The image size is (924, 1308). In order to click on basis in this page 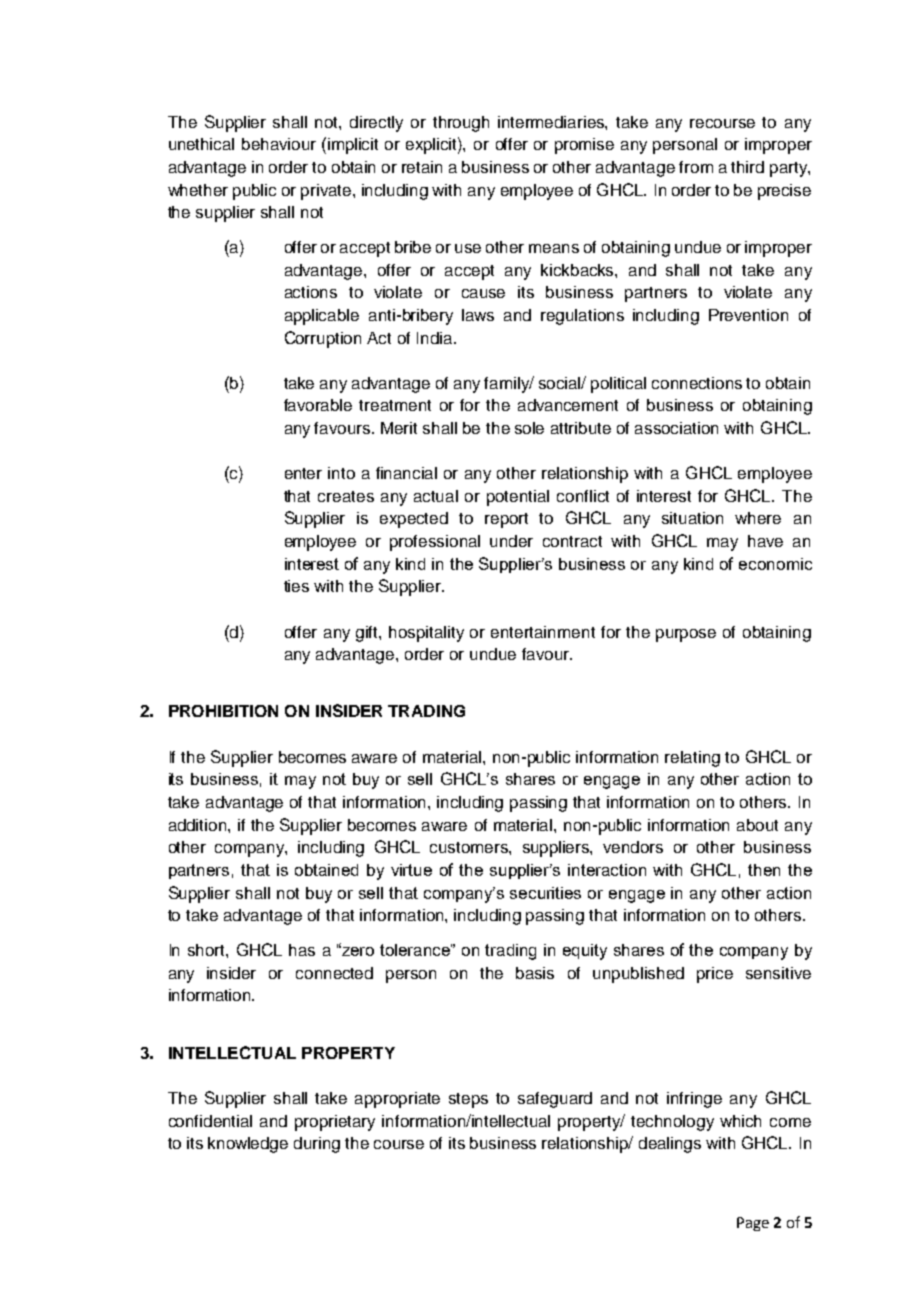, I will do `click(535, 973)`.
